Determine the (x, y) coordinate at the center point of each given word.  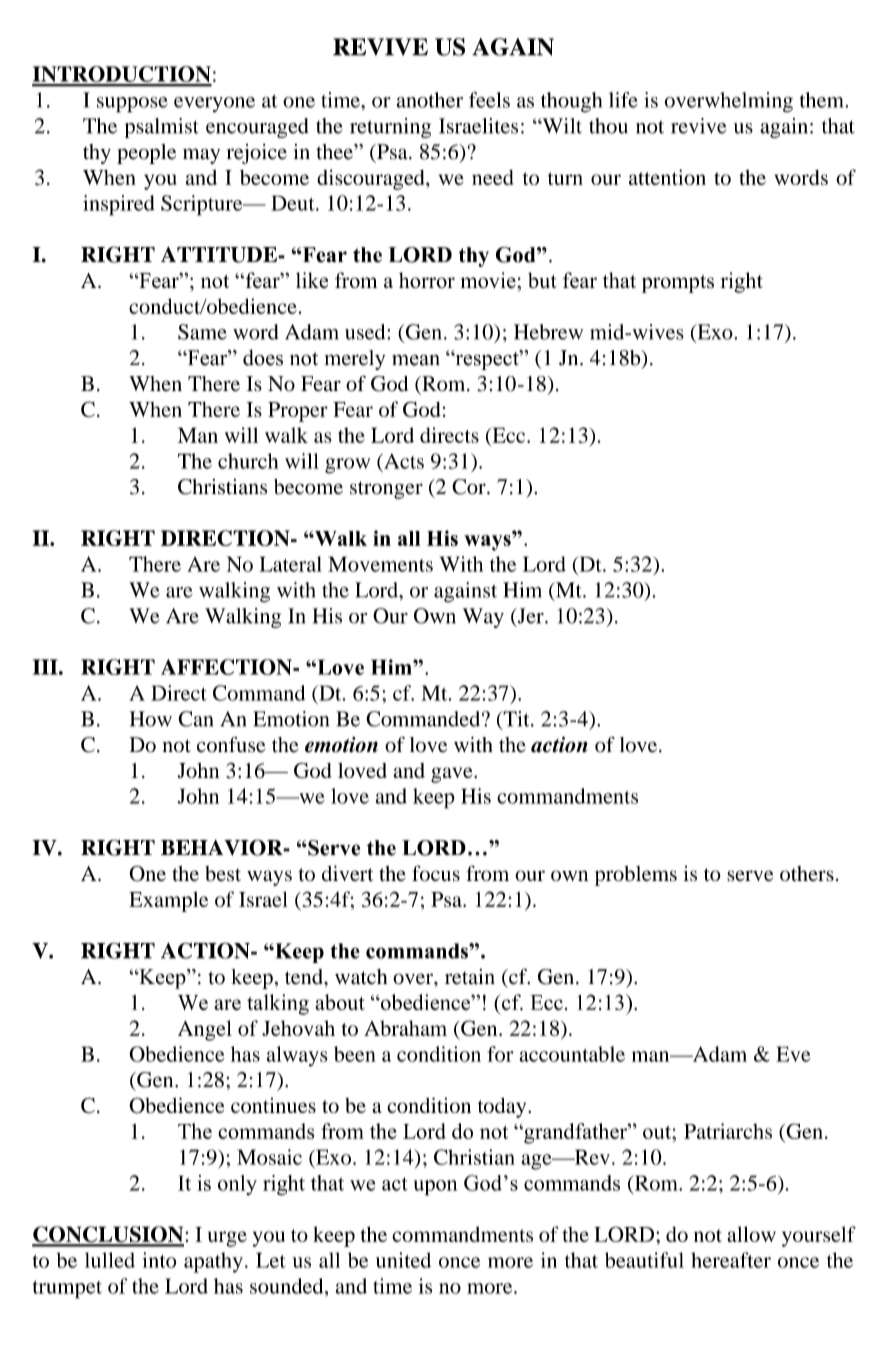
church (248, 461)
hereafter (731, 1260)
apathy (213, 1262)
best (223, 873)
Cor (470, 487)
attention (667, 177)
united (403, 1260)
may (201, 156)
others (807, 873)
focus (436, 873)
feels (489, 100)
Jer (530, 617)
